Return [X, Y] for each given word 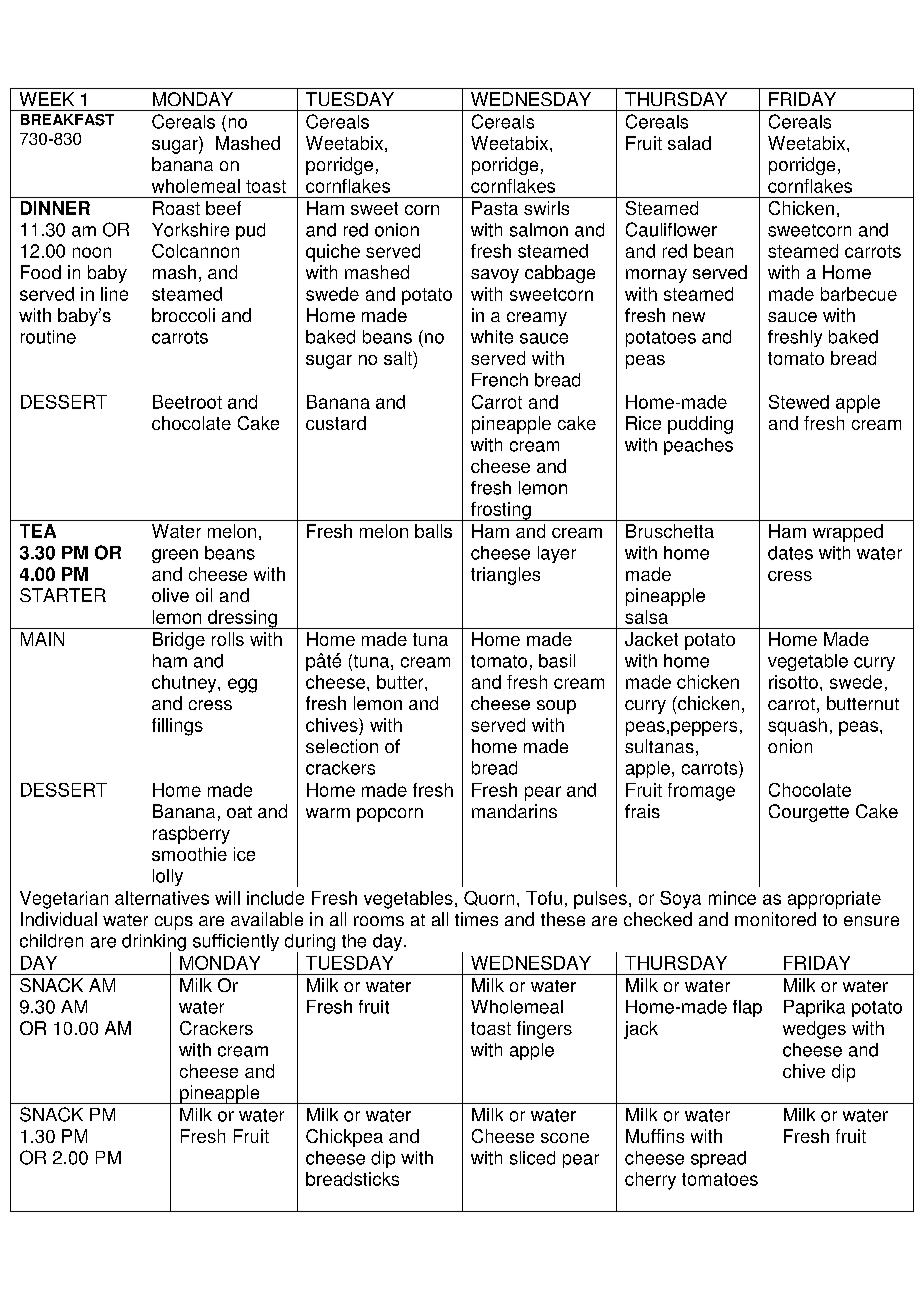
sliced [532, 1158]
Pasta [495, 208]
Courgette [809, 813]
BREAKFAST [67, 120]
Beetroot [187, 402]
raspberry [191, 835]
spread [718, 1159]
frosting [501, 511]
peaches [698, 446]
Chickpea [344, 1138]
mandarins [514, 811]
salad [689, 143]
